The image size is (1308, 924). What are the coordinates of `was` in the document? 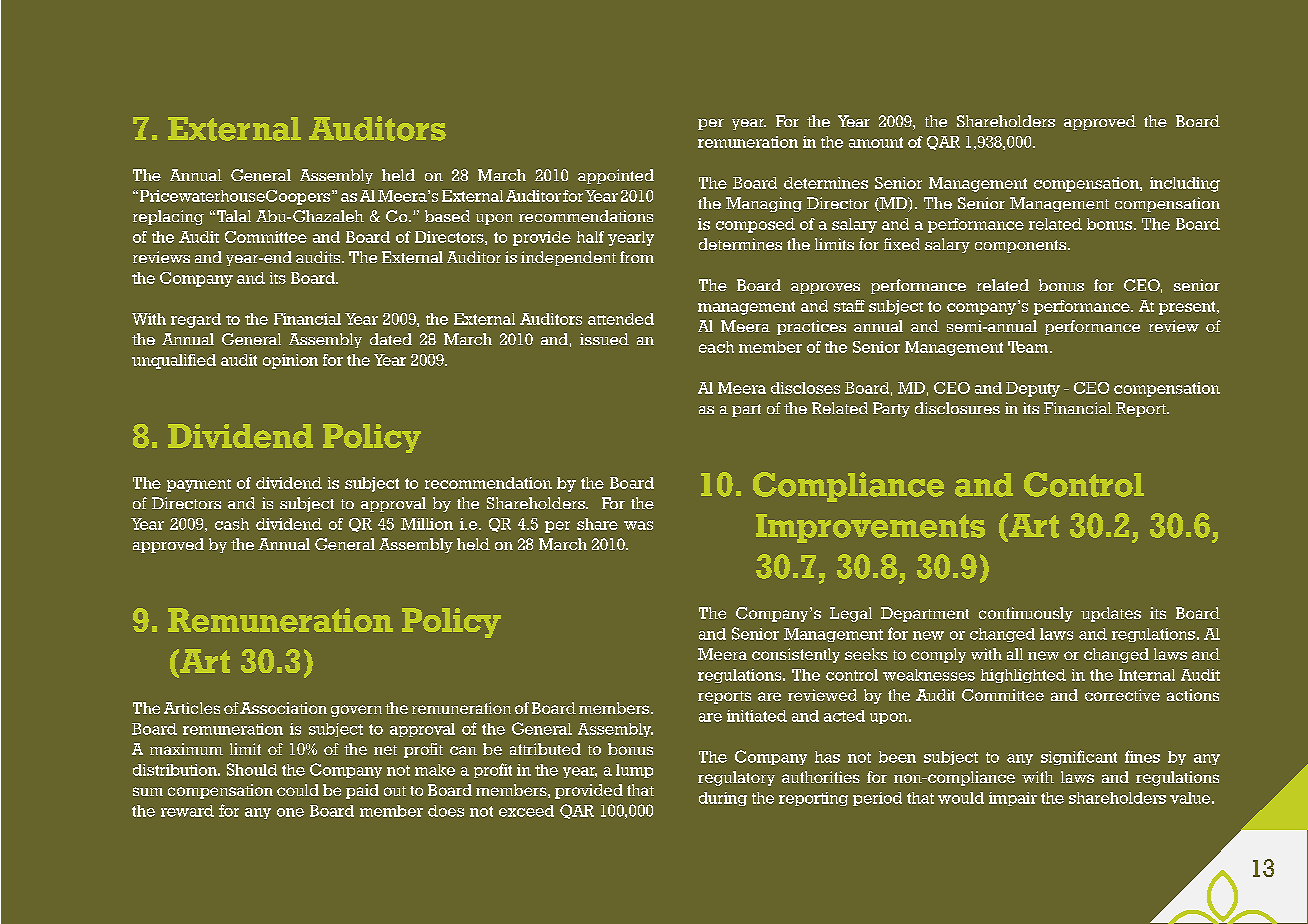 It's located at (638, 525).
